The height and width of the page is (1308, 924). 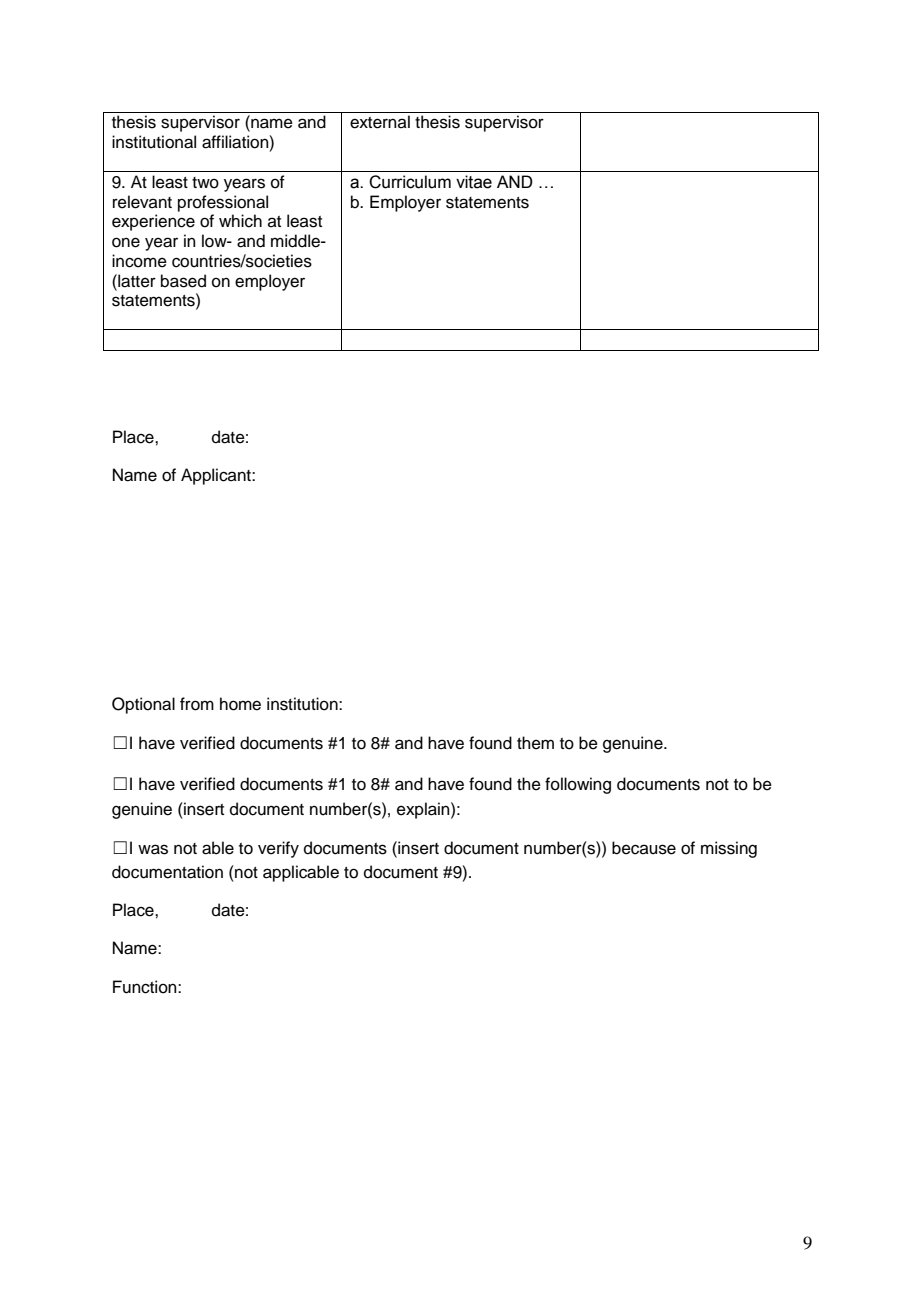 I want to click on them, so click(x=535, y=743).
